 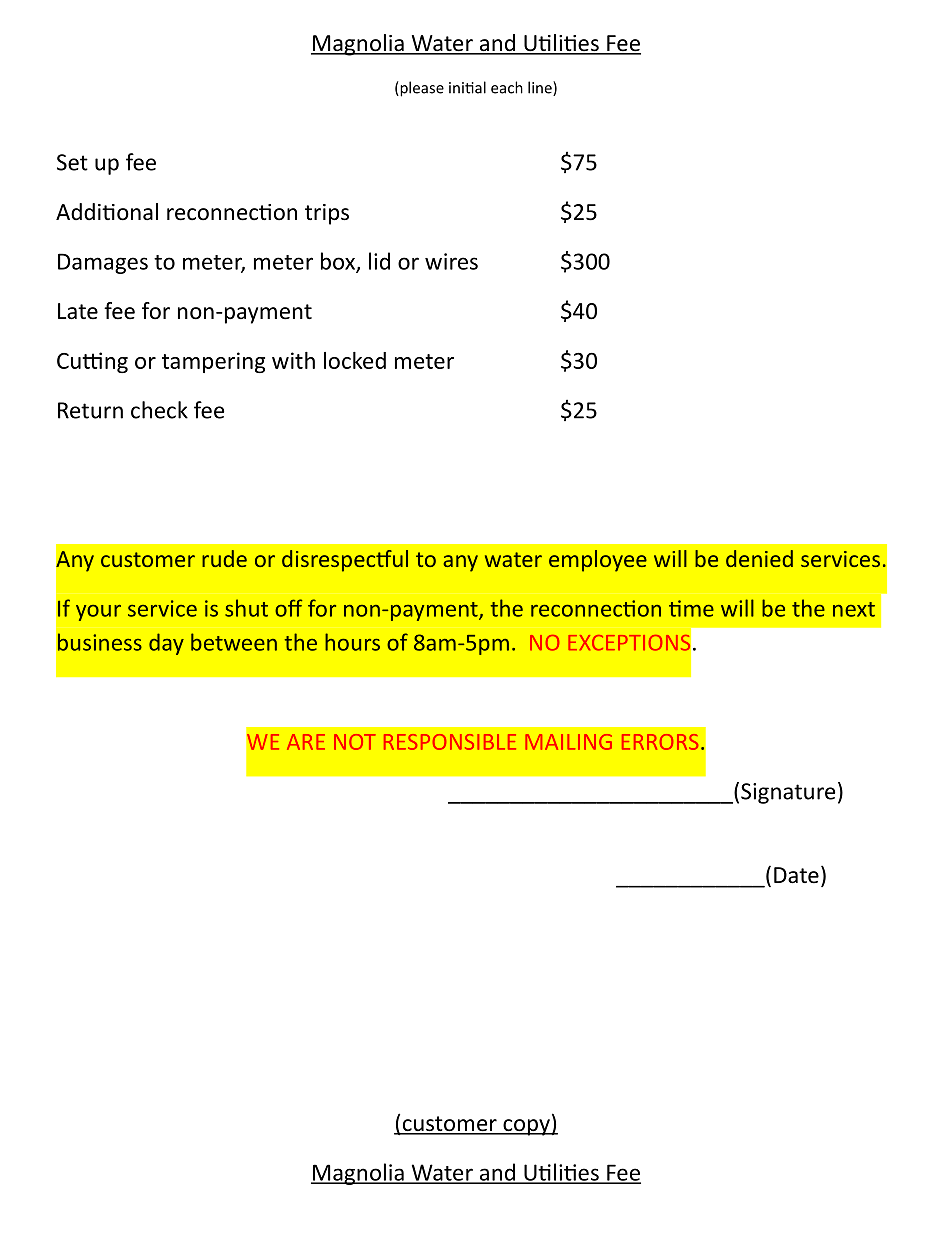 I want to click on RESPONSIBLE, so click(x=450, y=742).
